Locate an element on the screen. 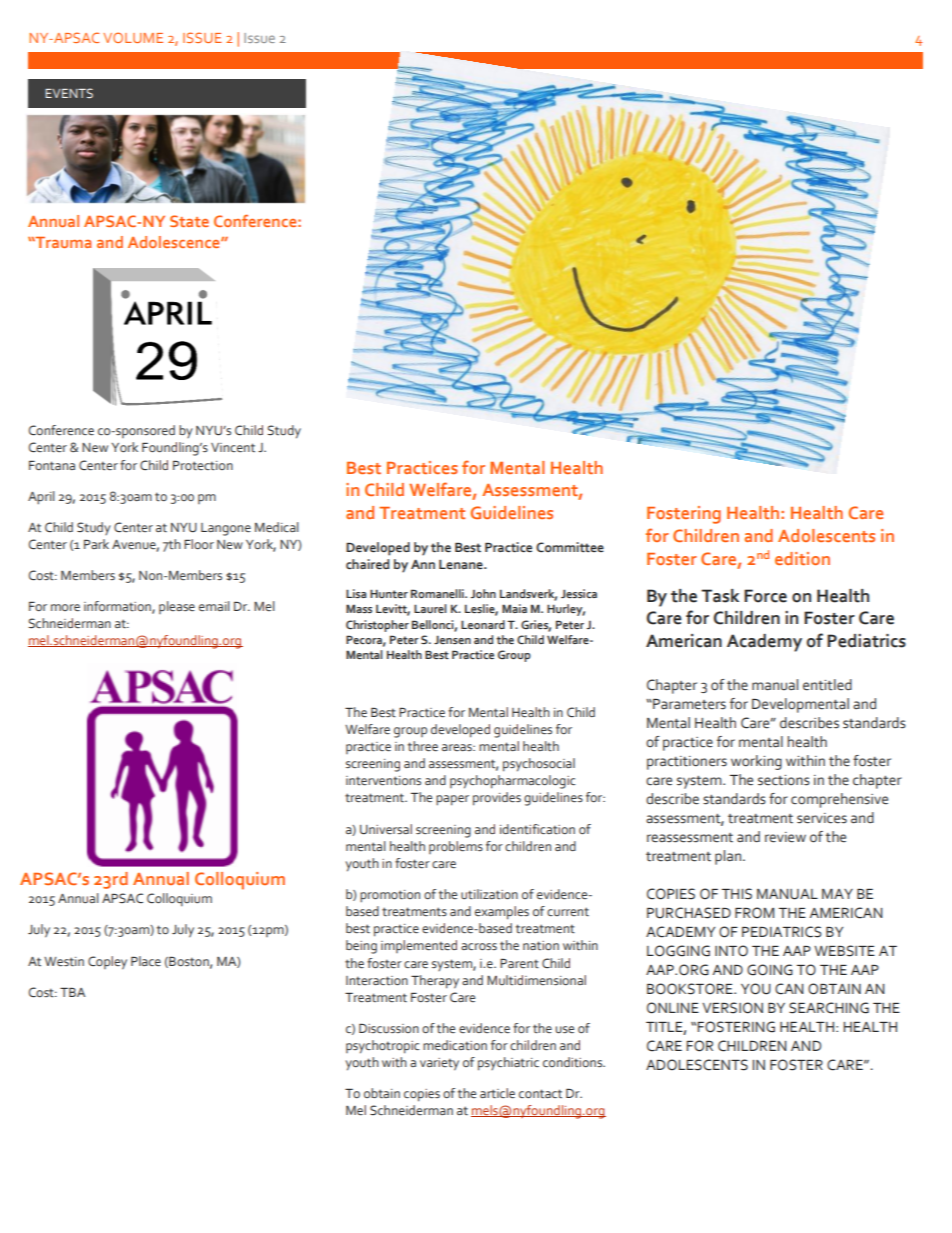 This screenshot has height=1233, width=952. VOLUME is located at coordinates (133, 37).
